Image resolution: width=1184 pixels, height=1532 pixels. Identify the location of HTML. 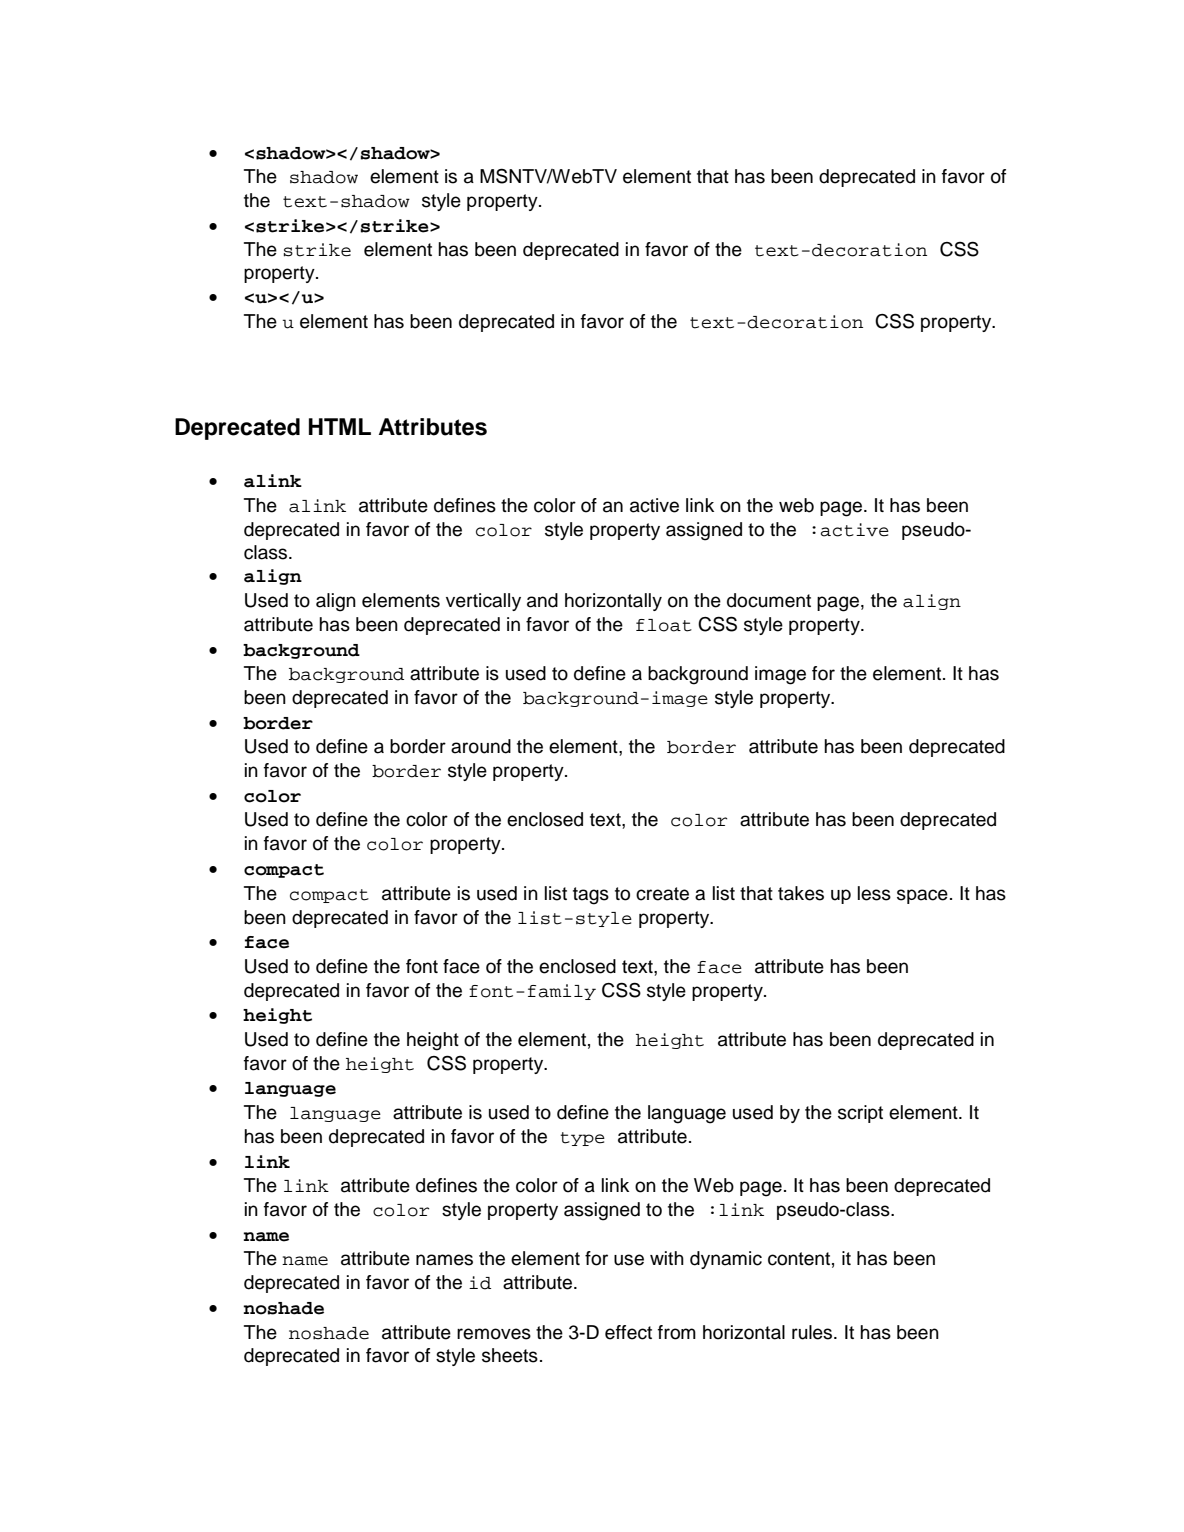
(340, 426).
